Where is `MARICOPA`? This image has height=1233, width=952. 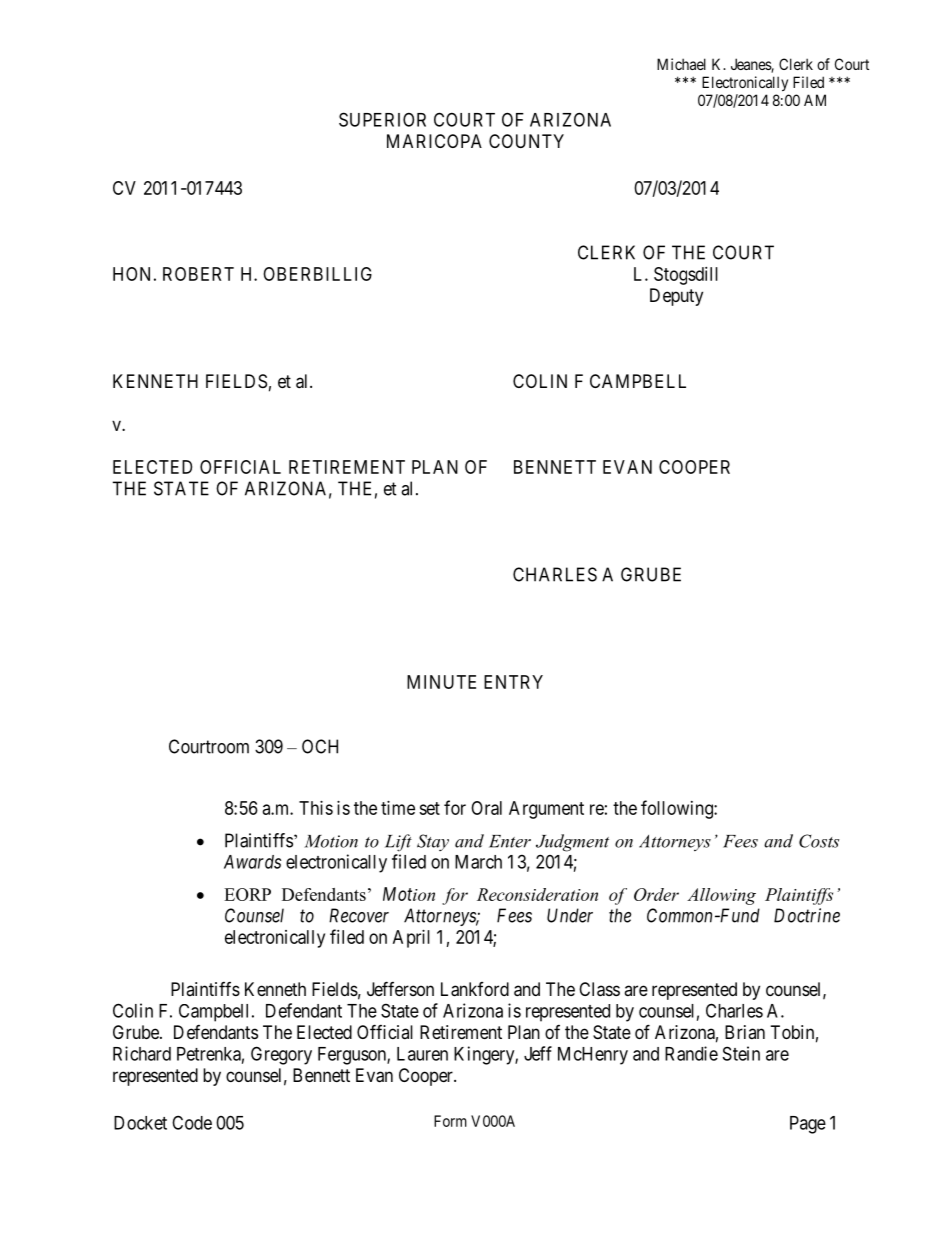 MARICOPA is located at coordinates (434, 141).
